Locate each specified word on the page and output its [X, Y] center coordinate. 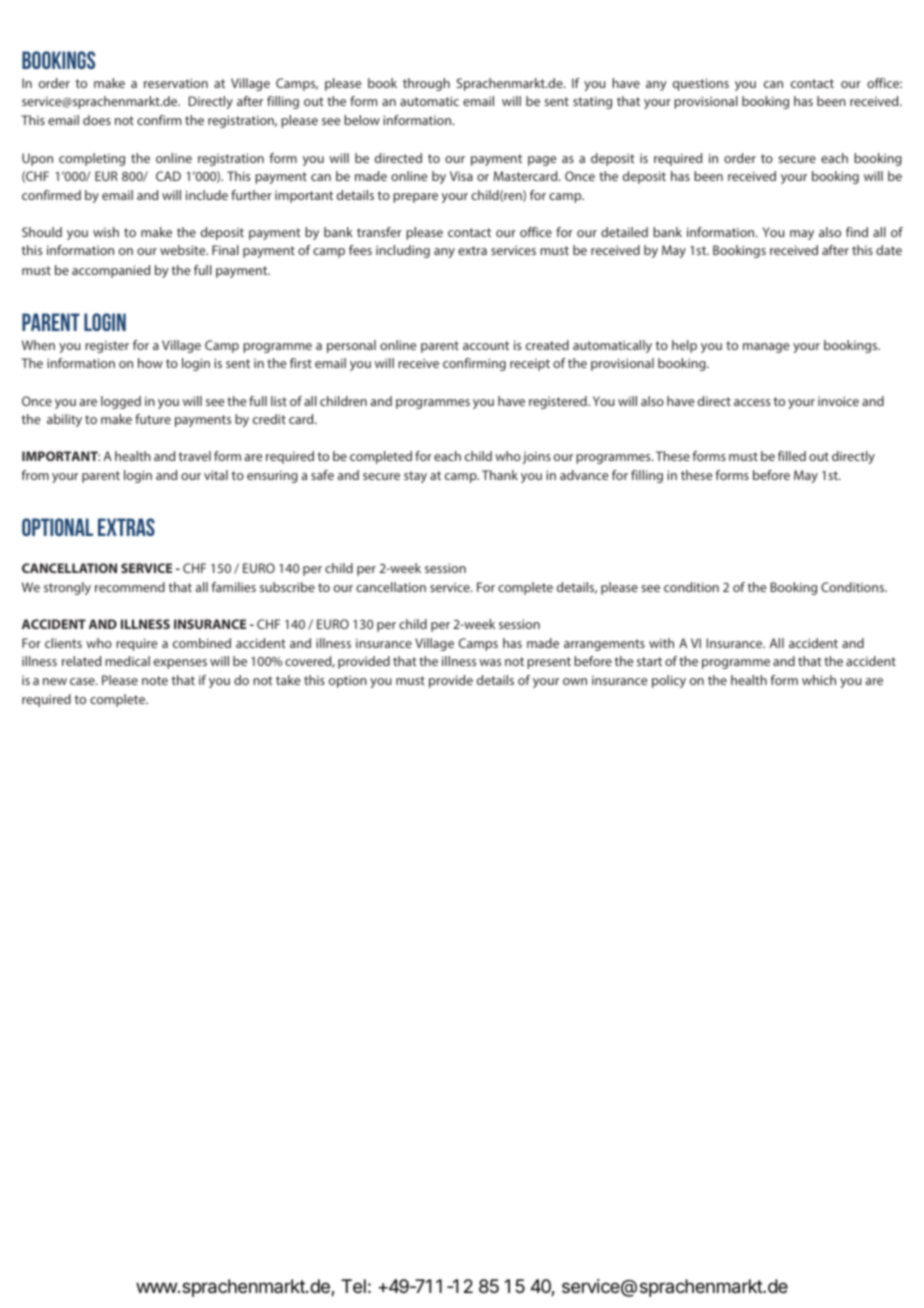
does [97, 120]
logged [121, 402]
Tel [353, 1286]
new [55, 681]
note [155, 680]
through [426, 84]
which [819, 680]
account [486, 345]
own [575, 681]
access [752, 402]
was [490, 662]
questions [701, 84]
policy [669, 681]
